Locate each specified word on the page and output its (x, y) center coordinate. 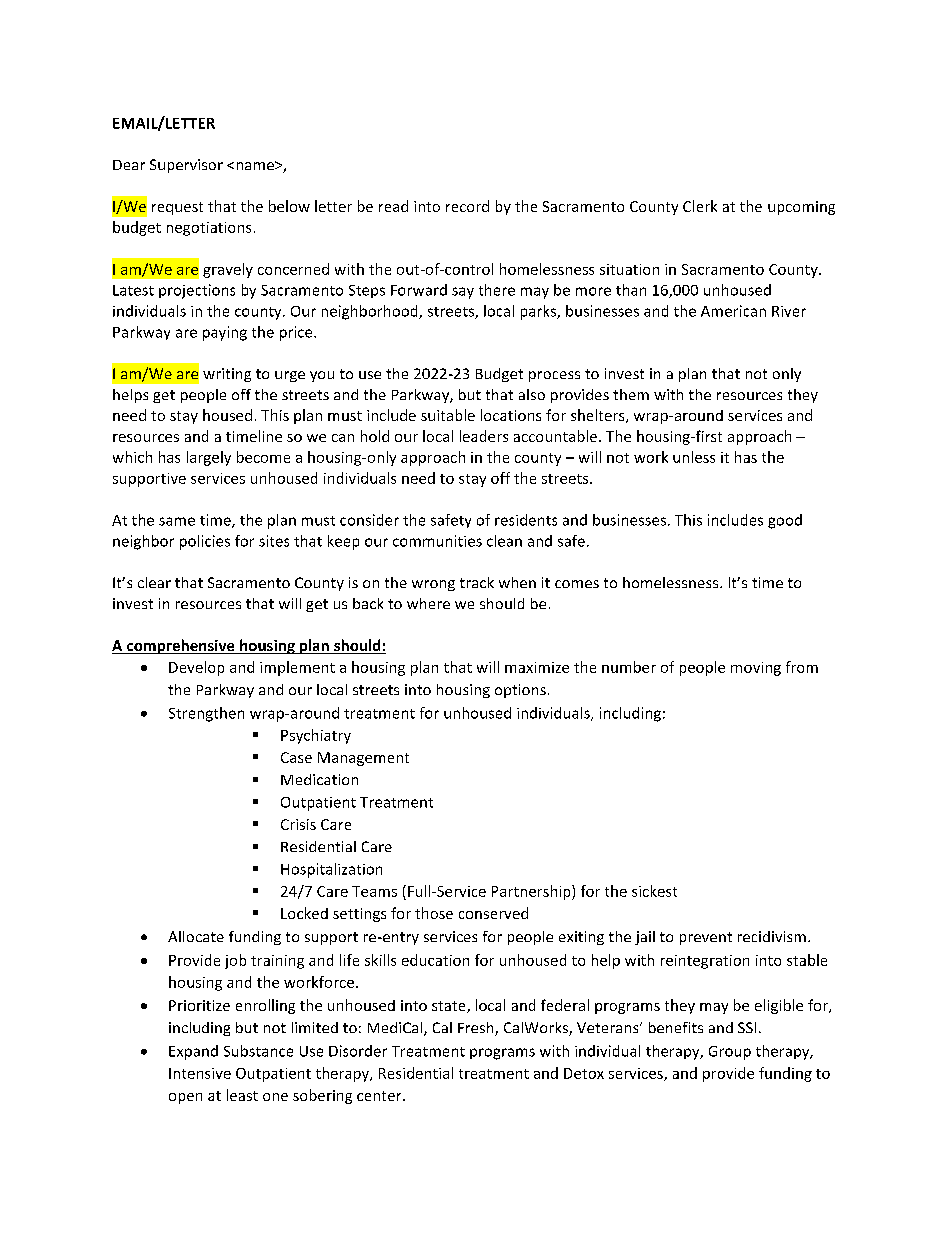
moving (756, 669)
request (177, 208)
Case (296, 757)
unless (694, 457)
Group (730, 1053)
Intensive (200, 1073)
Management (363, 759)
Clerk (700, 206)
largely (209, 458)
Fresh (477, 1029)
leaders (484, 436)
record (467, 206)
